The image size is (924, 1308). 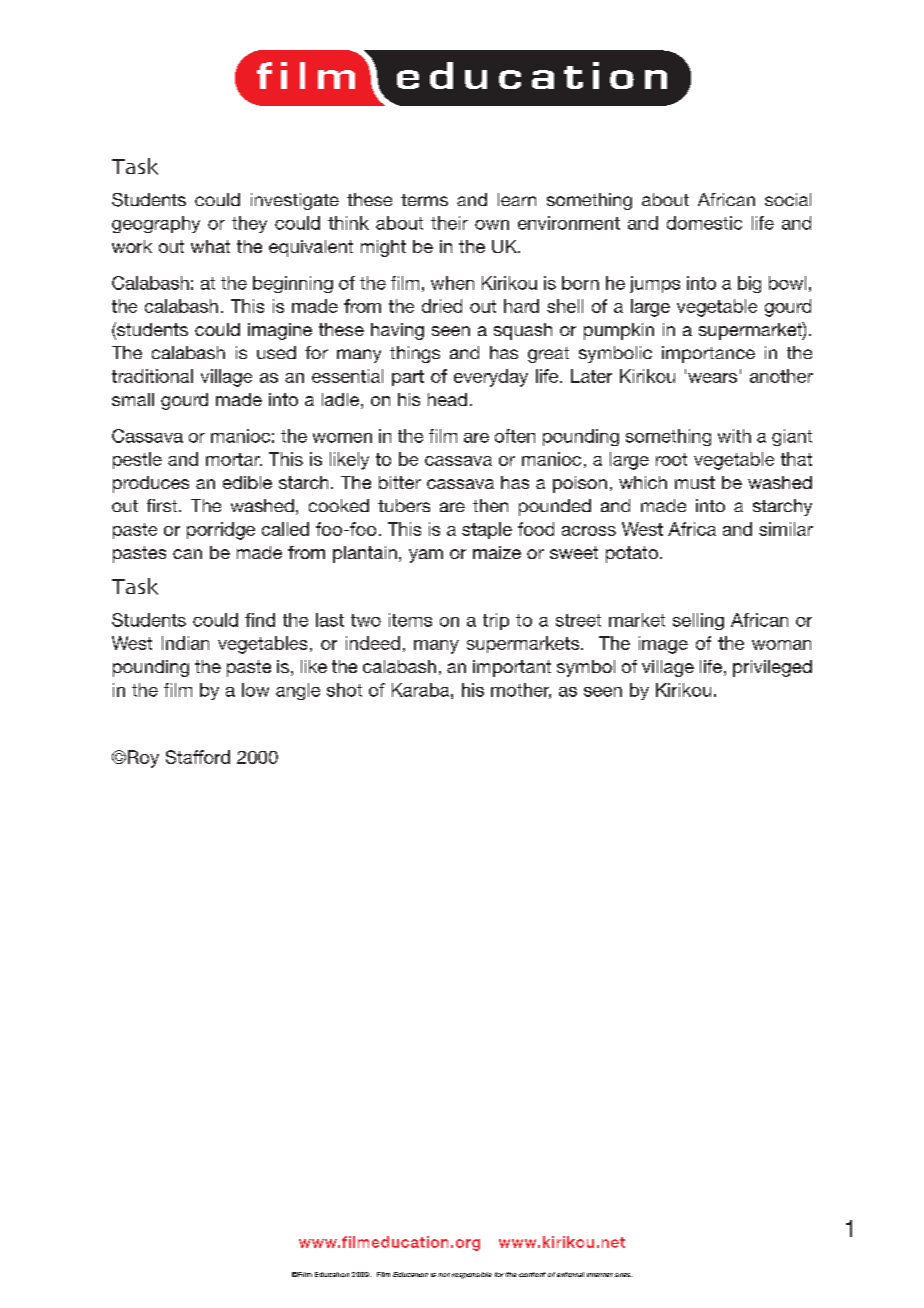 What do you see at coordinates (198, 757) in the screenshot?
I see `Stafford` at bounding box center [198, 757].
